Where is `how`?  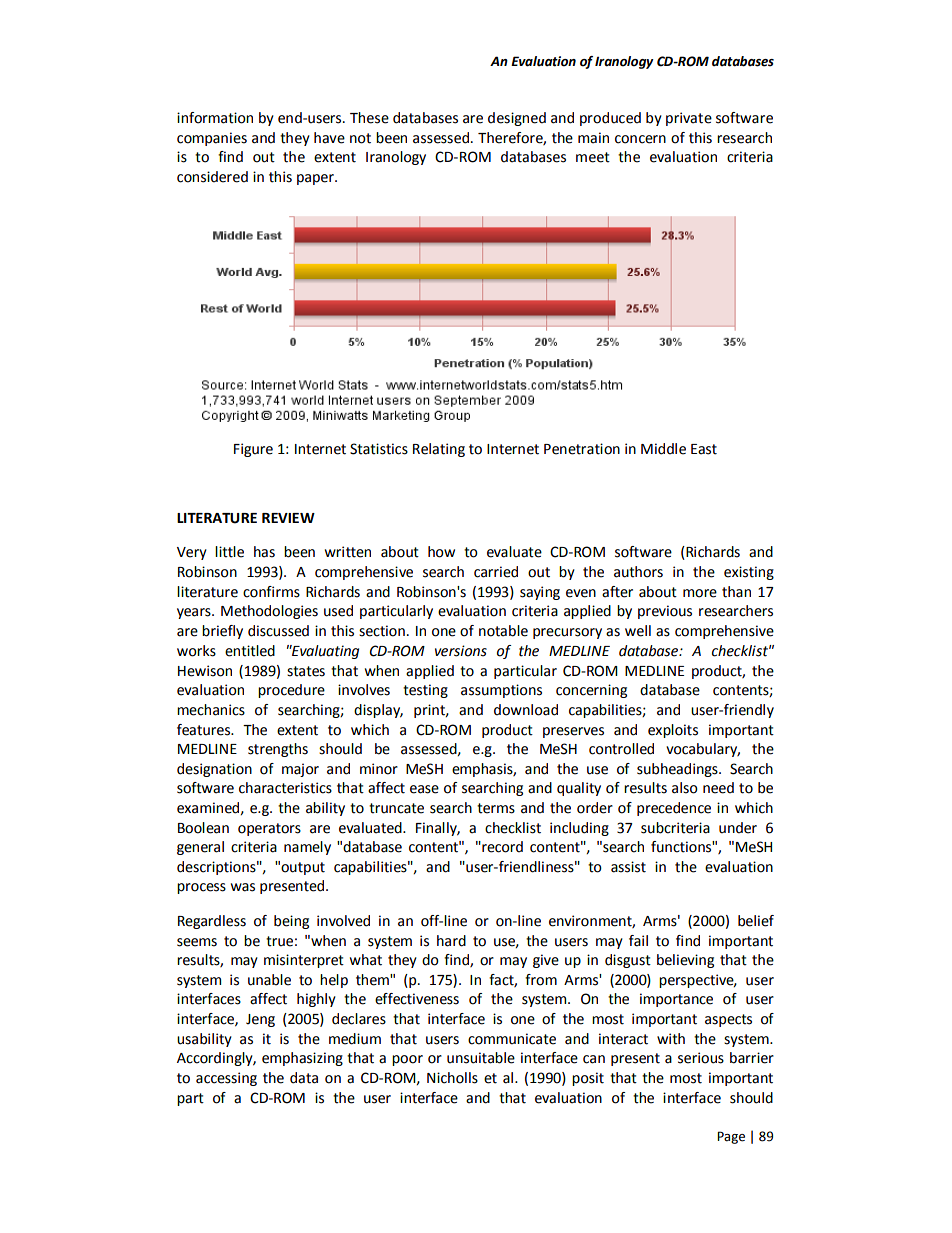
how is located at coordinates (441, 552).
